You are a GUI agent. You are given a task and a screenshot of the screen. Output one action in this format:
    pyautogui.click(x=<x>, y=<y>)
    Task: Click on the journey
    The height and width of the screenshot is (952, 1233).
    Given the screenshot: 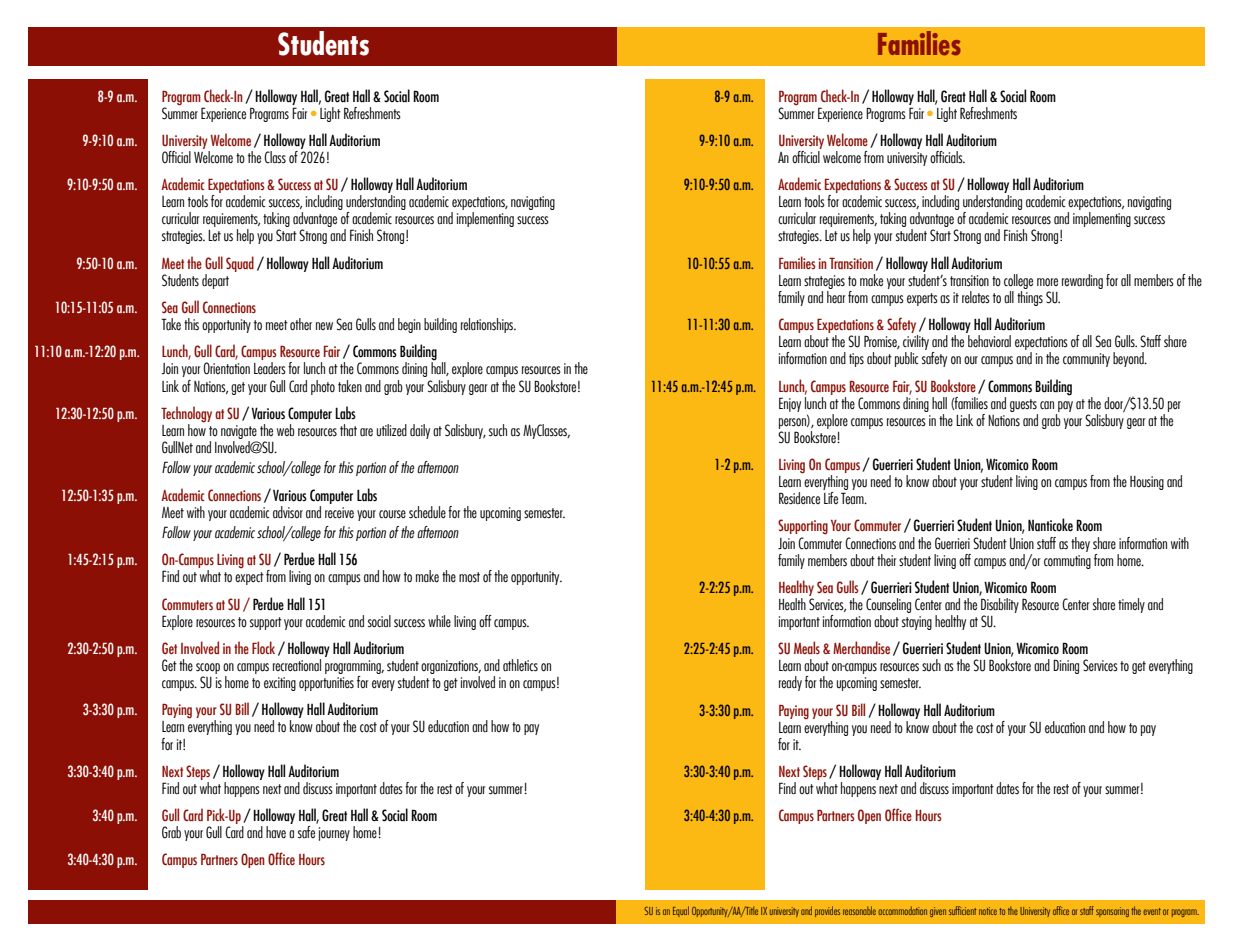 What is the action you would take?
    pyautogui.click(x=334, y=834)
